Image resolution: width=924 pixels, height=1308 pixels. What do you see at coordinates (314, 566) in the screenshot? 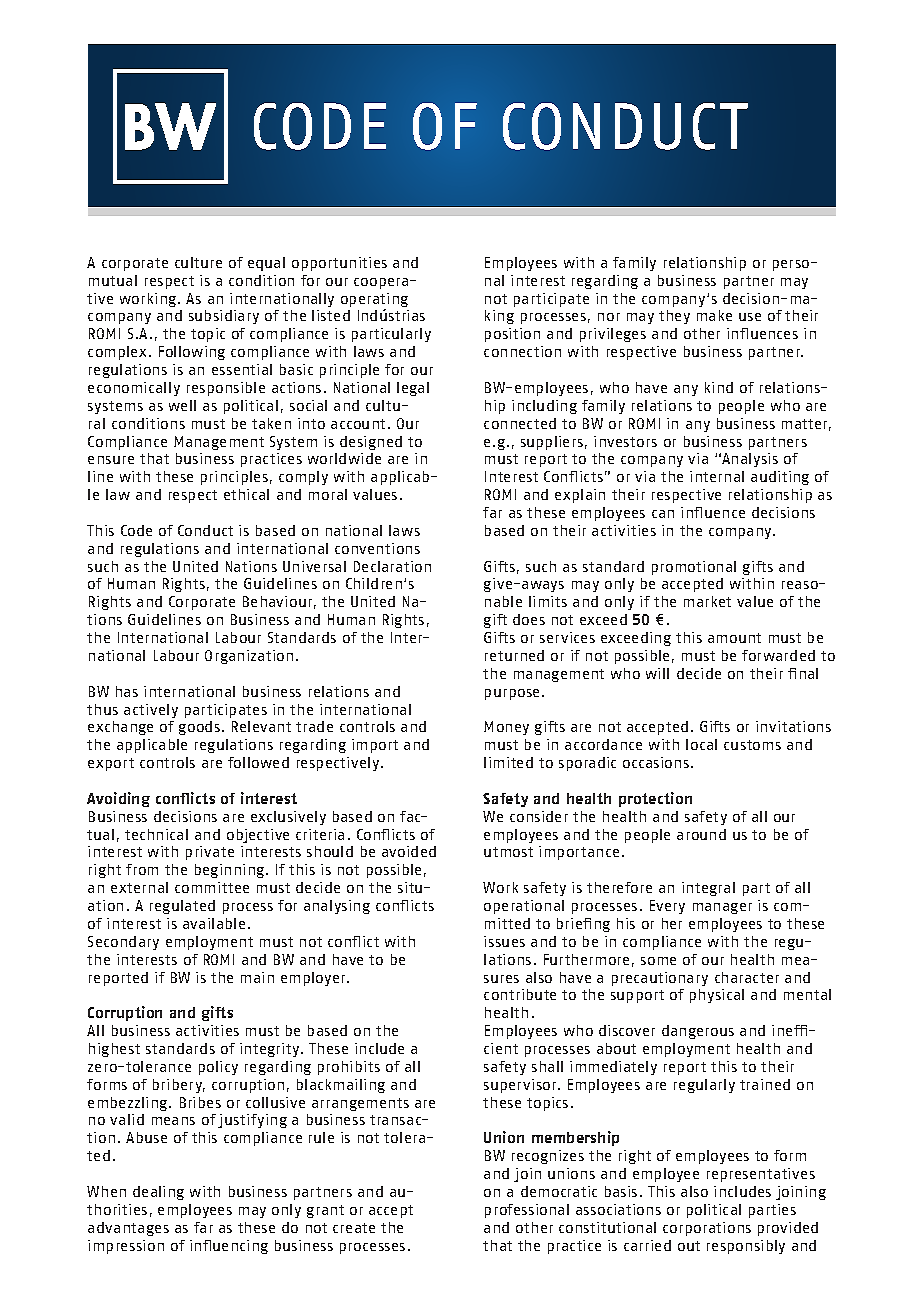
I see `Universal` at bounding box center [314, 566].
